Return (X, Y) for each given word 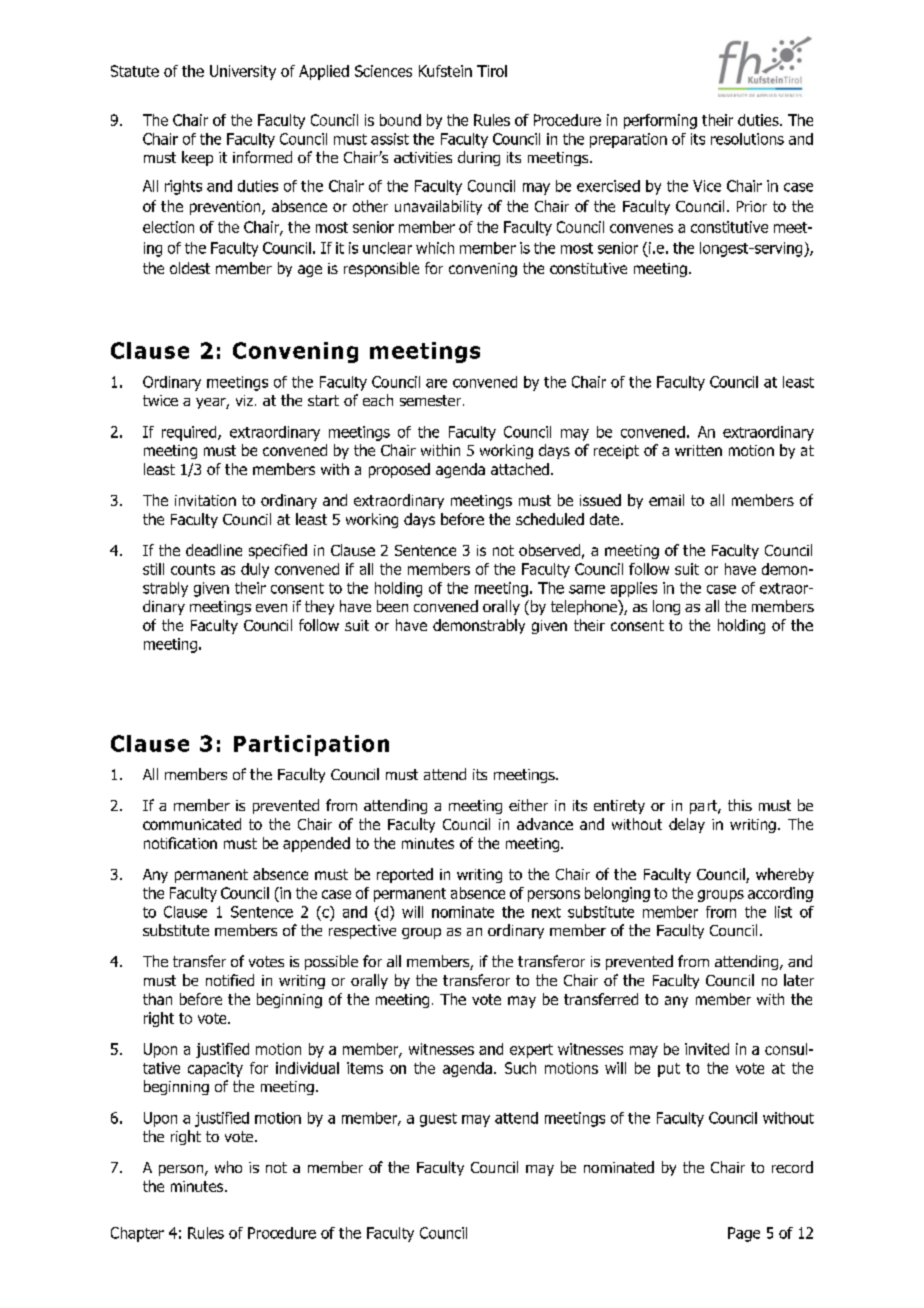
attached (520, 469)
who (228, 1167)
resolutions (747, 139)
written (698, 450)
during (479, 158)
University (243, 72)
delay (687, 825)
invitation (205, 500)
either (528, 805)
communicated (192, 824)
